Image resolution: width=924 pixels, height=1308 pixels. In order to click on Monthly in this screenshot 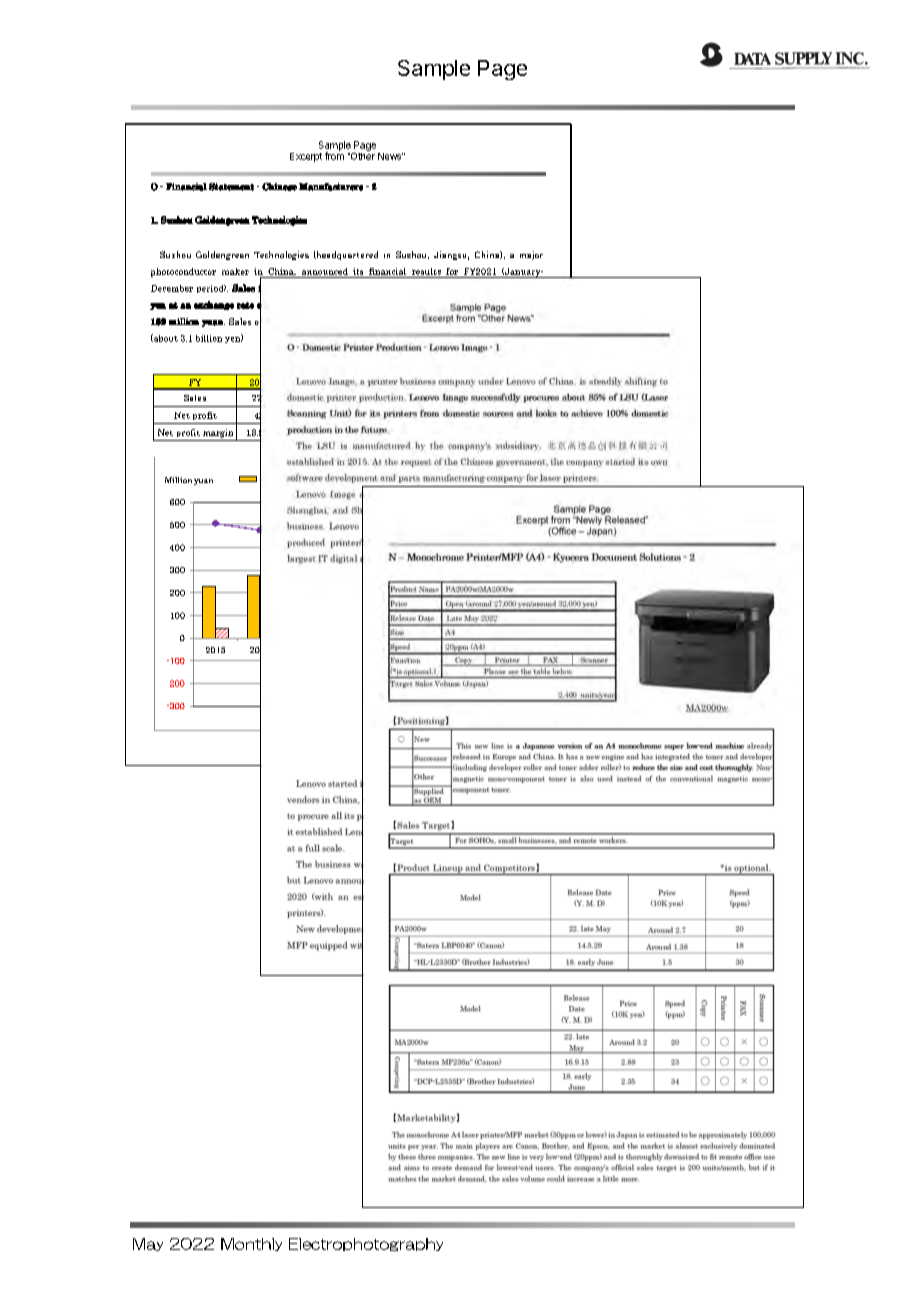, I will do `click(251, 1244)`.
